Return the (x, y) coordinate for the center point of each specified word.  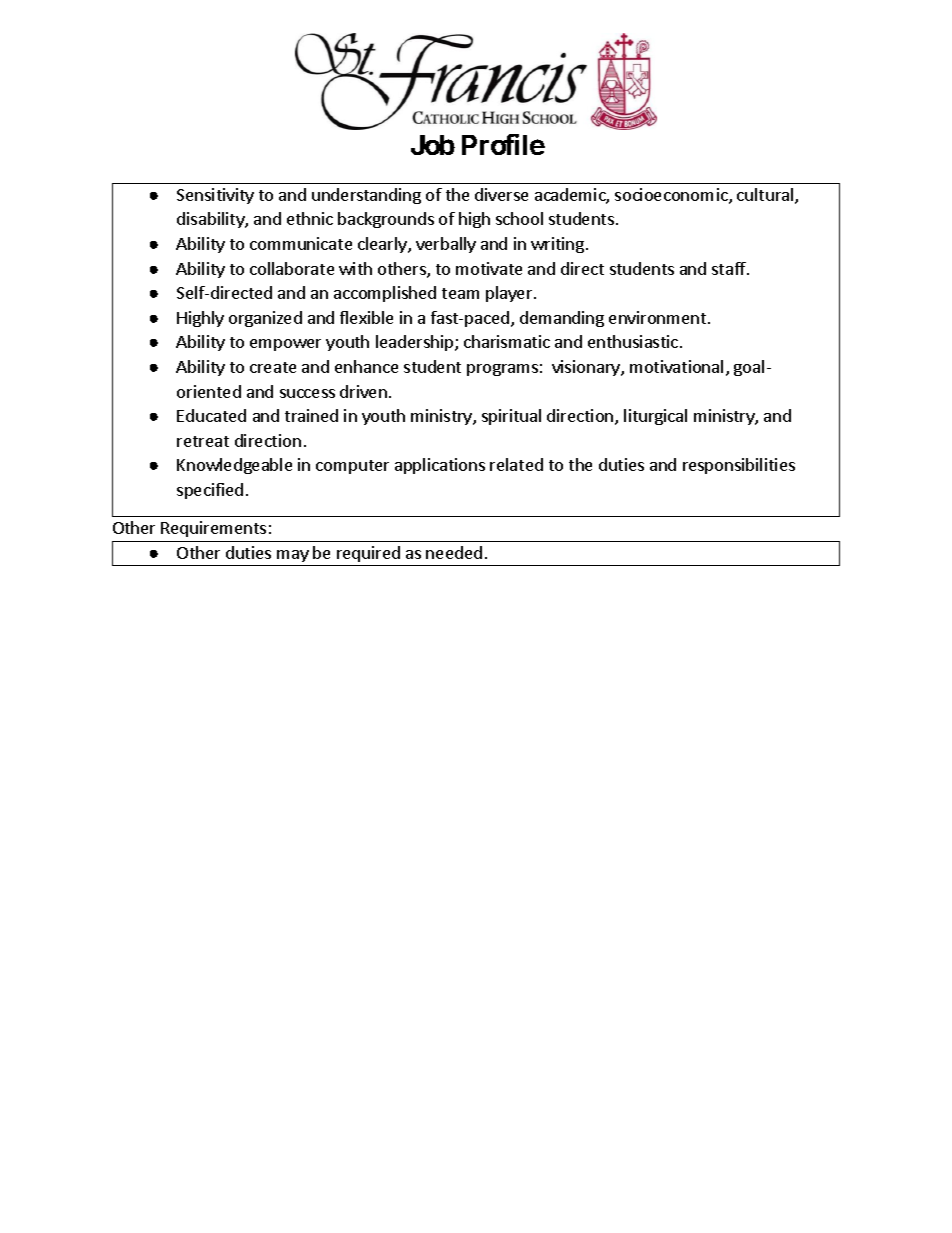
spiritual (511, 417)
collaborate (292, 268)
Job (433, 145)
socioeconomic (672, 196)
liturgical (655, 417)
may (293, 558)
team (460, 293)
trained (311, 415)
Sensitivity (215, 196)
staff (730, 268)
